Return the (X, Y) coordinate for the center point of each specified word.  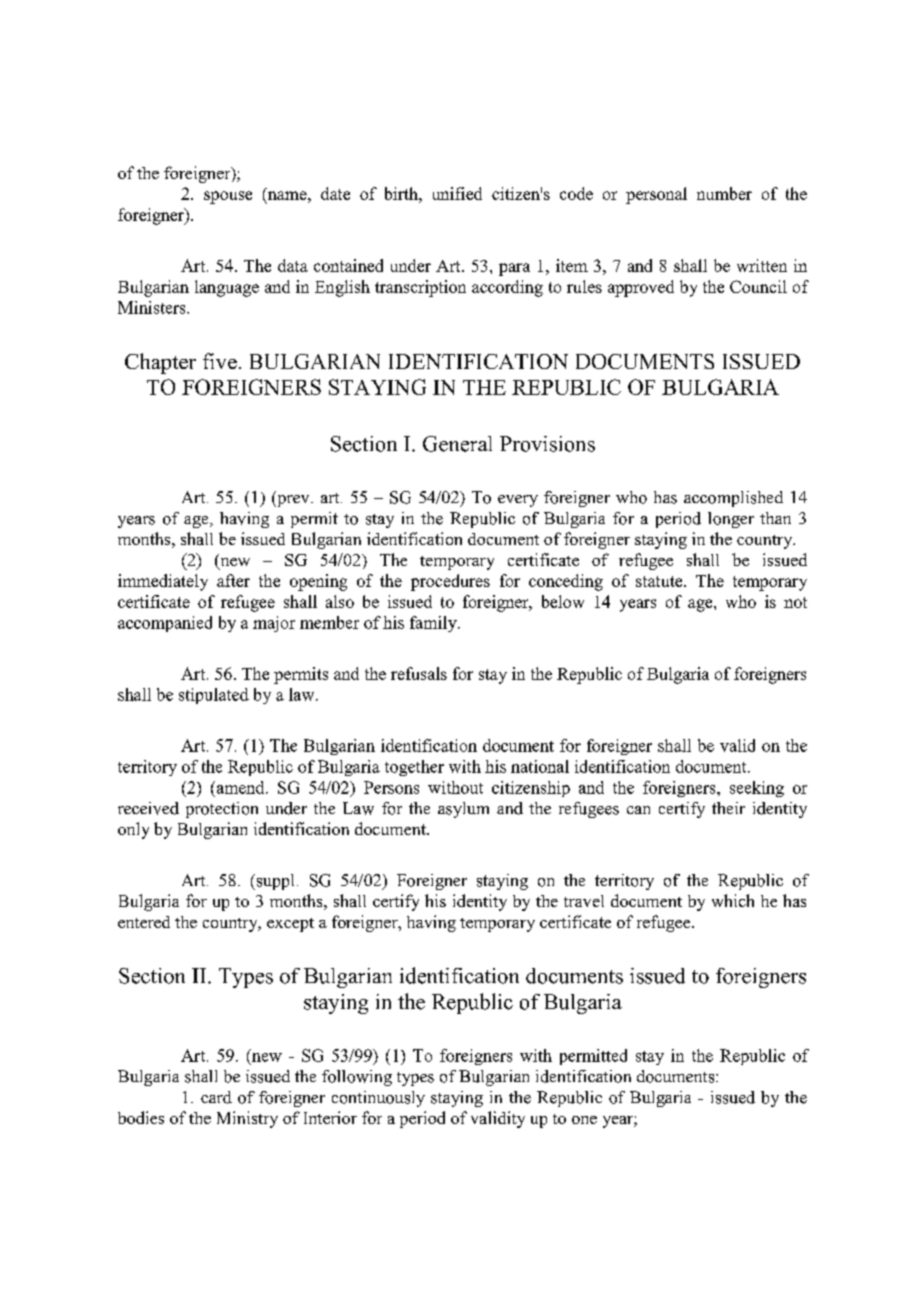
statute (660, 581)
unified (457, 193)
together (414, 768)
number (724, 193)
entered (144, 922)
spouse (228, 197)
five (220, 361)
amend (240, 787)
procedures (450, 582)
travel (584, 901)
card (216, 1097)
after (233, 580)
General (457, 444)
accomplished (733, 499)
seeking (757, 789)
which (733, 900)
